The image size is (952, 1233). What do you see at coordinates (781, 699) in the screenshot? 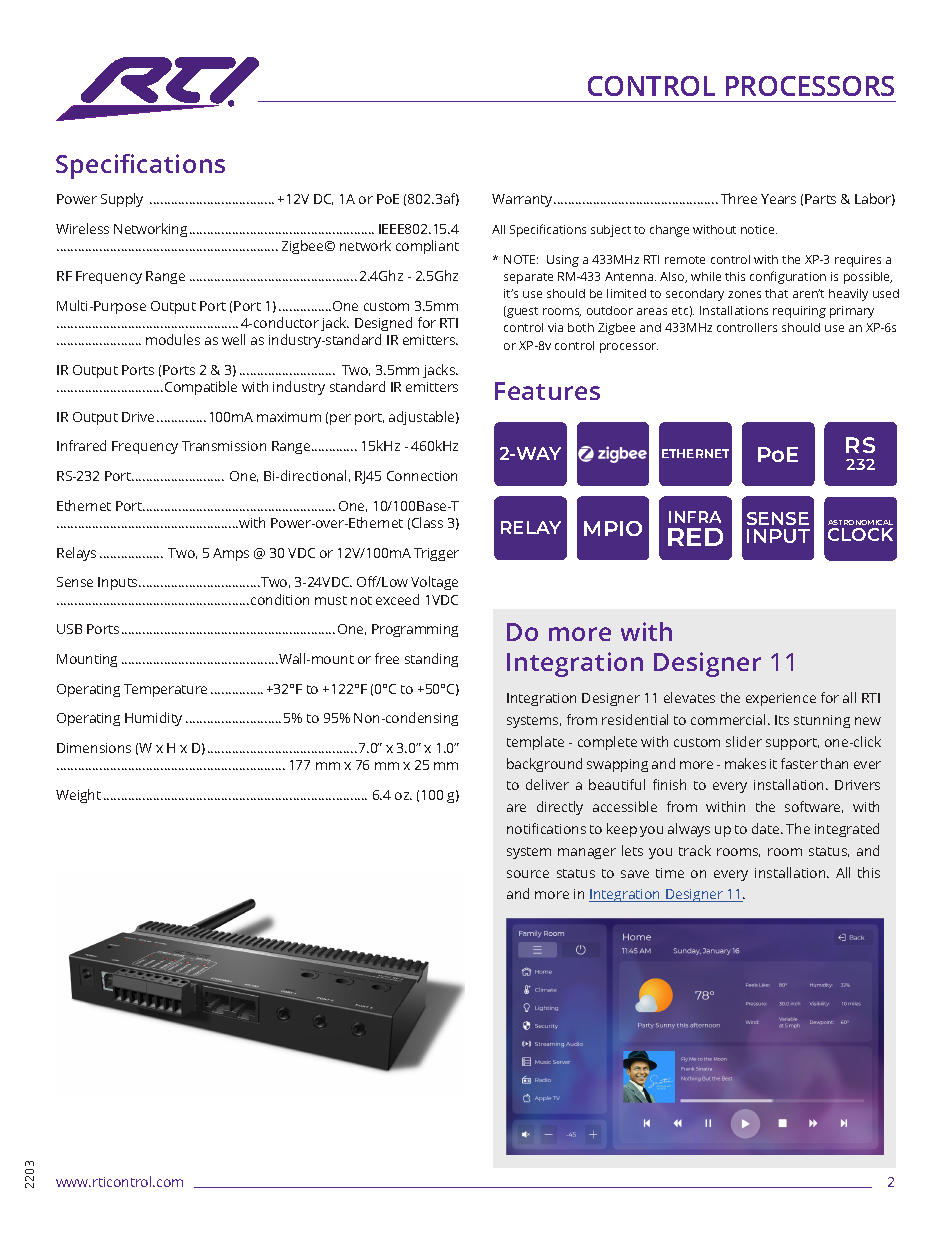
I see `experience` at bounding box center [781, 699].
